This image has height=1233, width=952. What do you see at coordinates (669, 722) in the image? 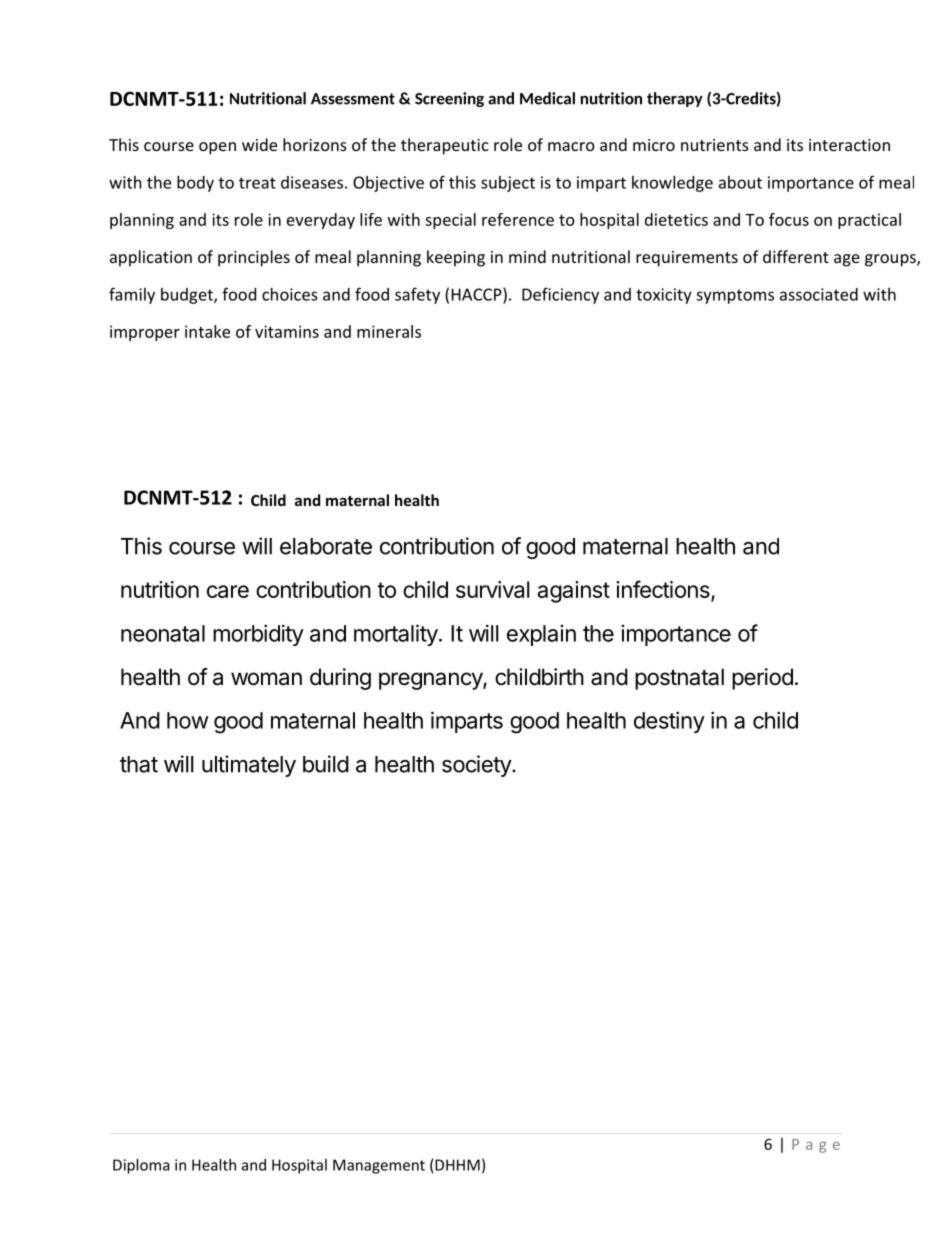
I see `destiny` at bounding box center [669, 722].
